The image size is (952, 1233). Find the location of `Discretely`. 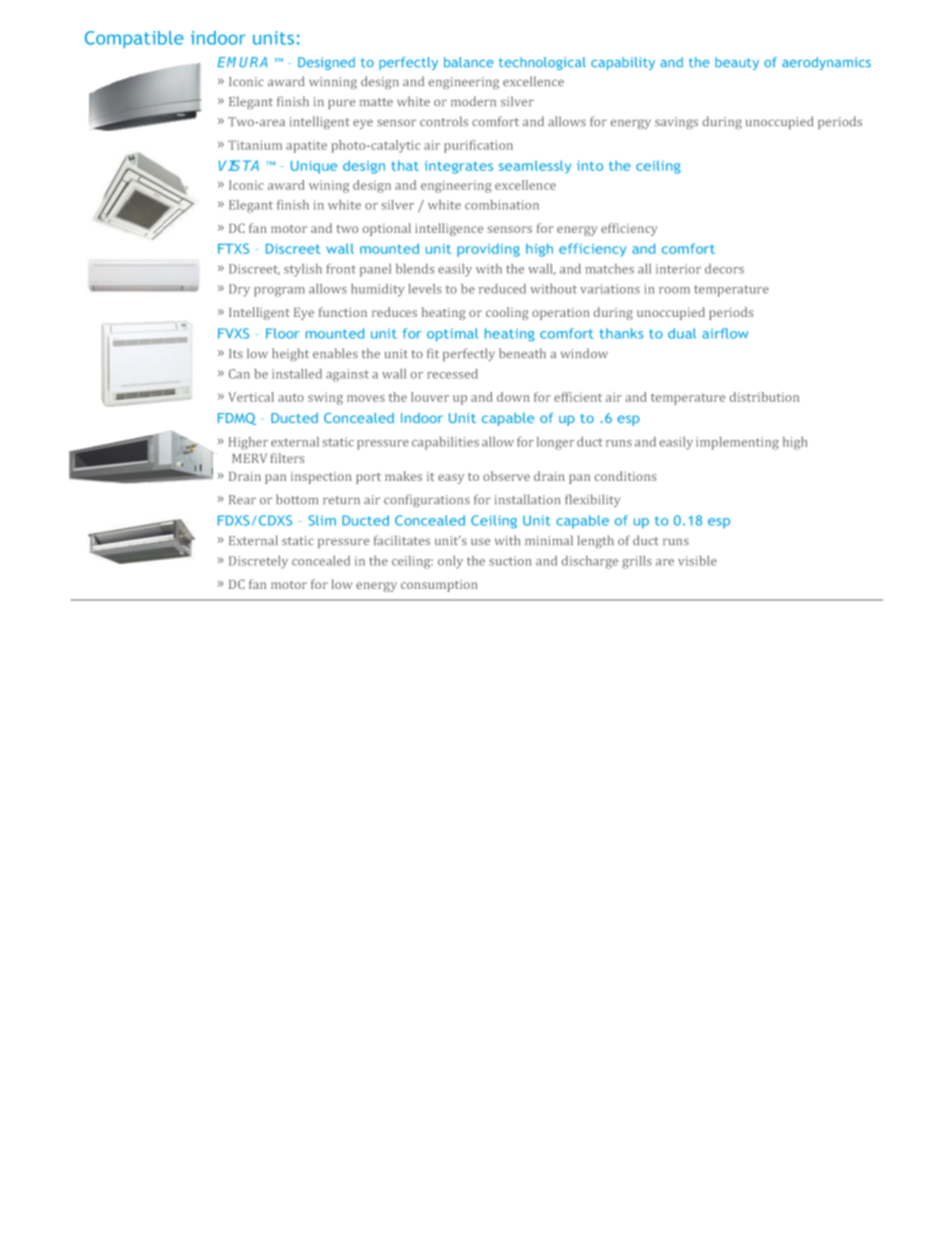

Discretely is located at coordinates (258, 562).
